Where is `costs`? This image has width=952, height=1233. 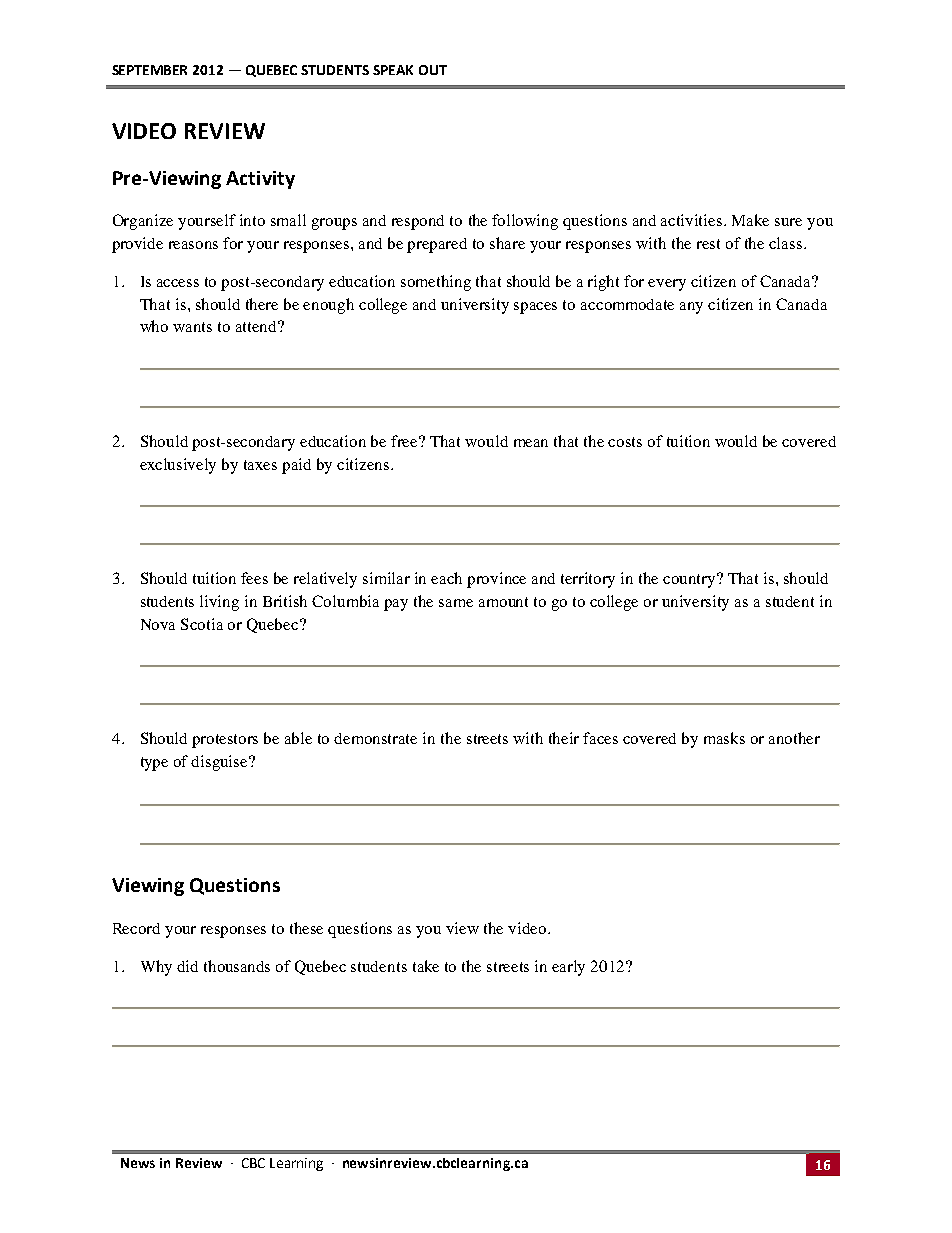 costs is located at coordinates (625, 442).
